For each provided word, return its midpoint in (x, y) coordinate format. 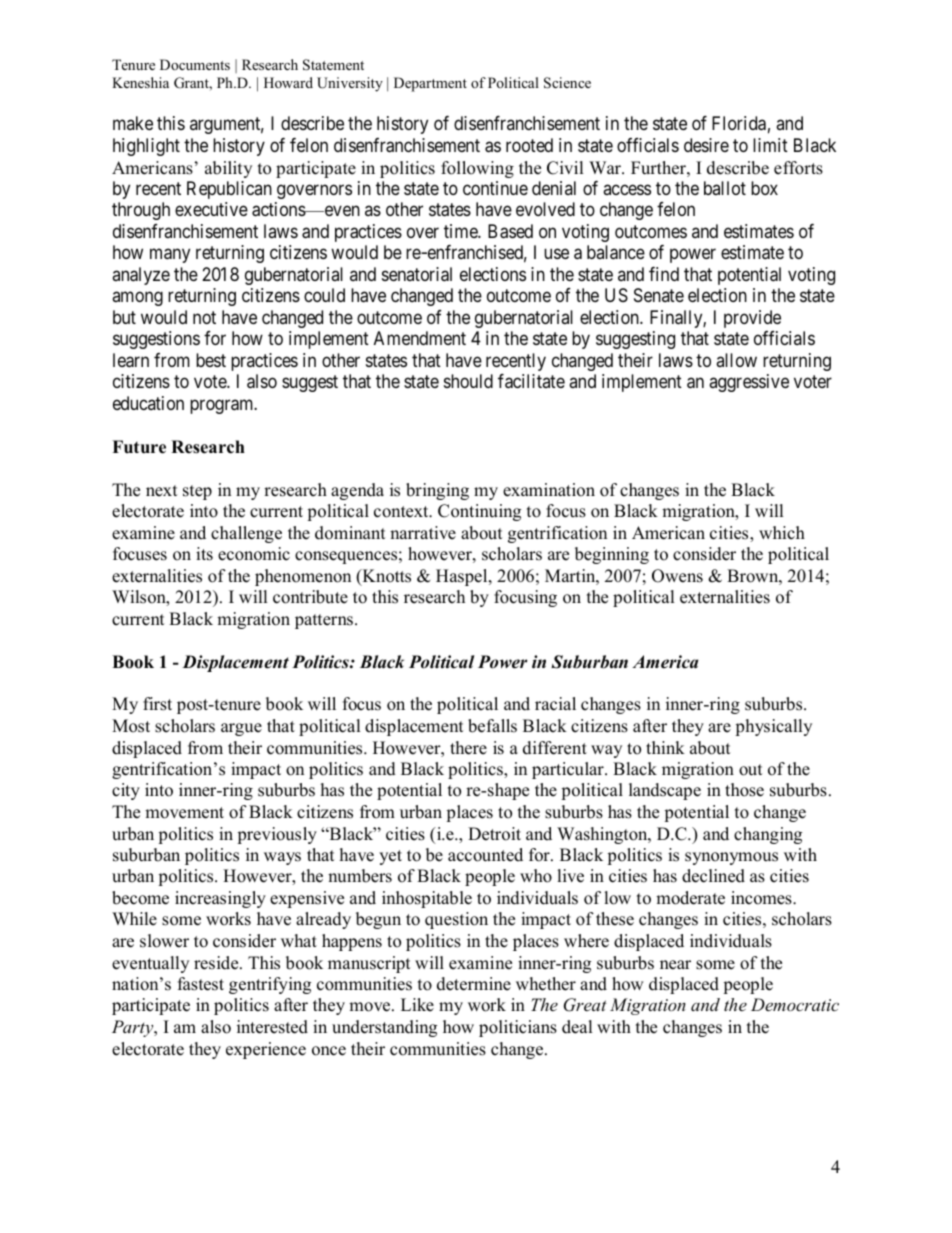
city (126, 791)
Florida (739, 123)
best (211, 360)
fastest (201, 984)
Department (430, 84)
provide (752, 319)
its (204, 554)
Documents (195, 64)
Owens (677, 576)
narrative (423, 533)
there (468, 748)
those (744, 790)
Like (417, 1005)
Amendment (420, 338)
